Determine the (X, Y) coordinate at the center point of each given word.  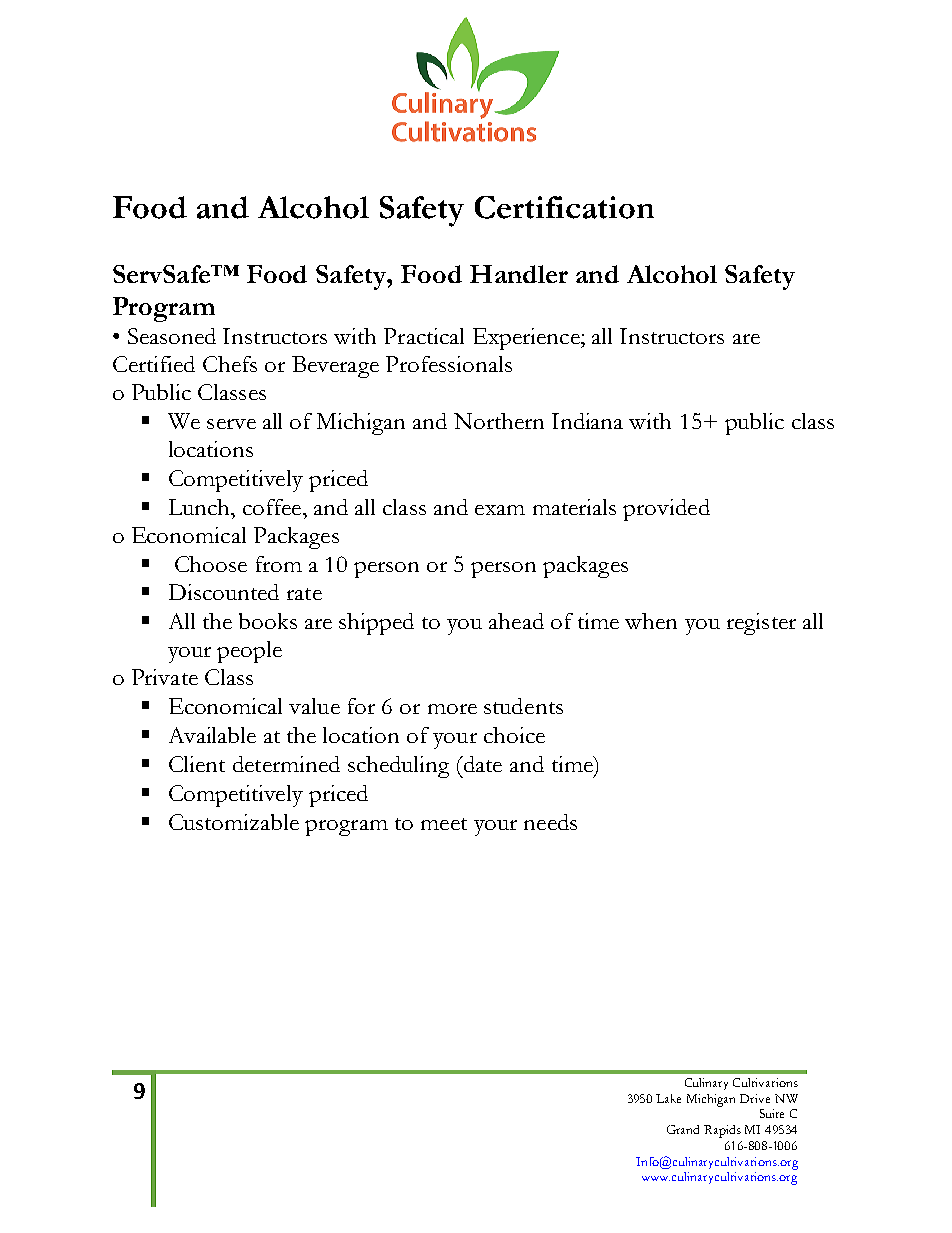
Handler (519, 274)
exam (500, 510)
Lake (668, 1098)
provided (666, 510)
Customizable (234, 822)
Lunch (200, 507)
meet (444, 824)
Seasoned (172, 336)
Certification (564, 207)
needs (550, 822)
